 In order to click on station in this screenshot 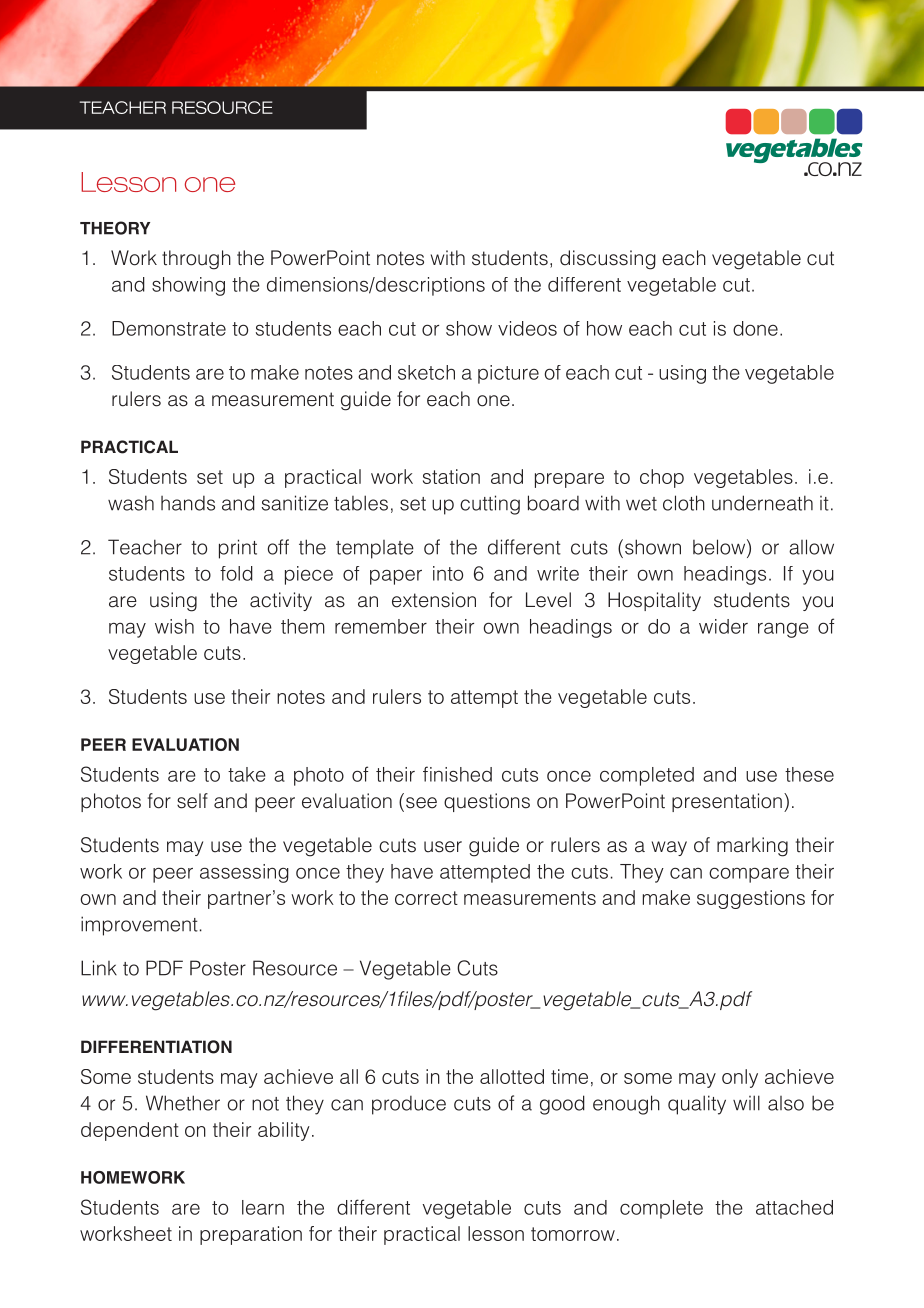, I will do `click(451, 476)`.
